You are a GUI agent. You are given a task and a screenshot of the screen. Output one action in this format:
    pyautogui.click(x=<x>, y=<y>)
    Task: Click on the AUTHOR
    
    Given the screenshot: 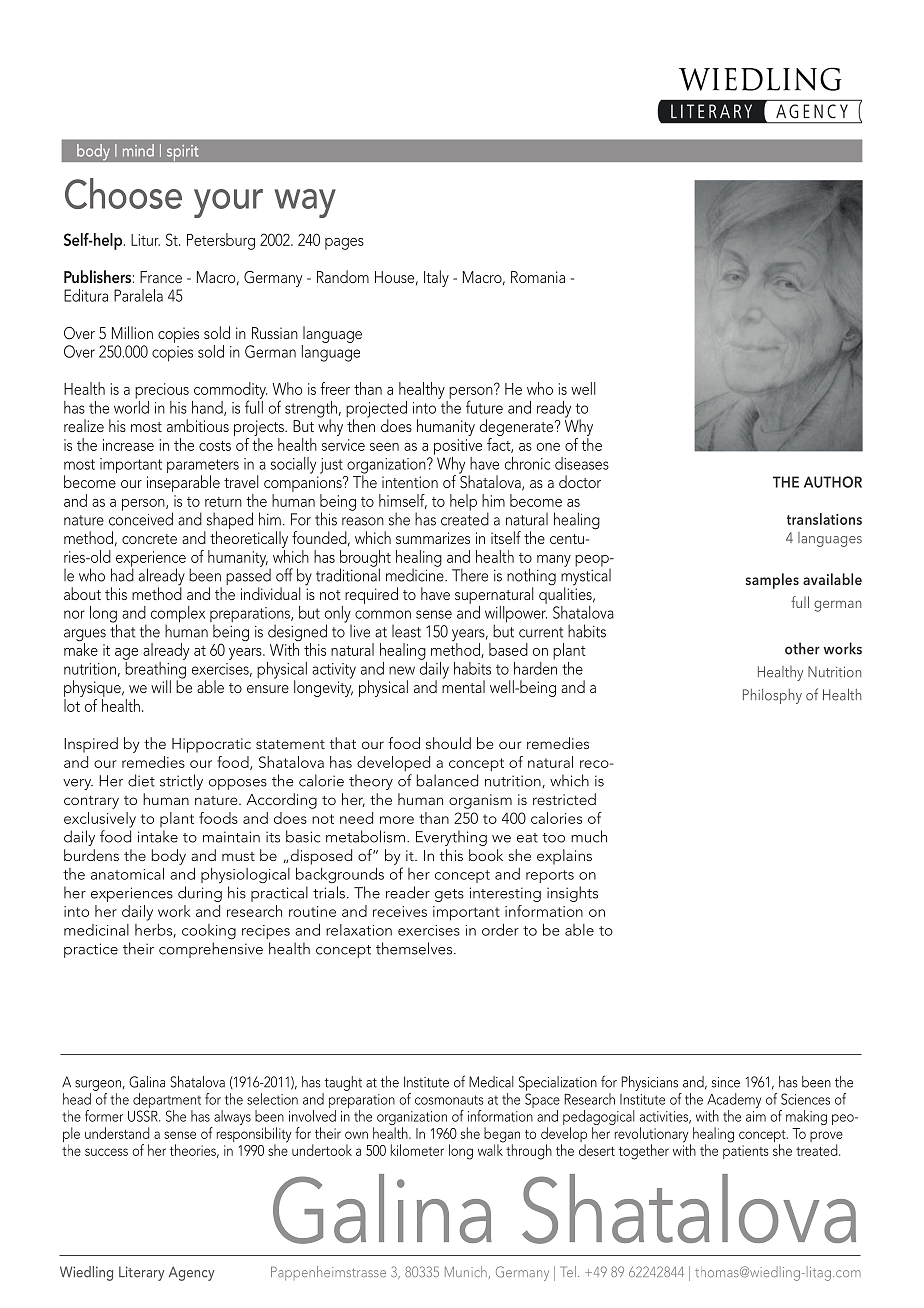 What is the action you would take?
    pyautogui.click(x=833, y=482)
